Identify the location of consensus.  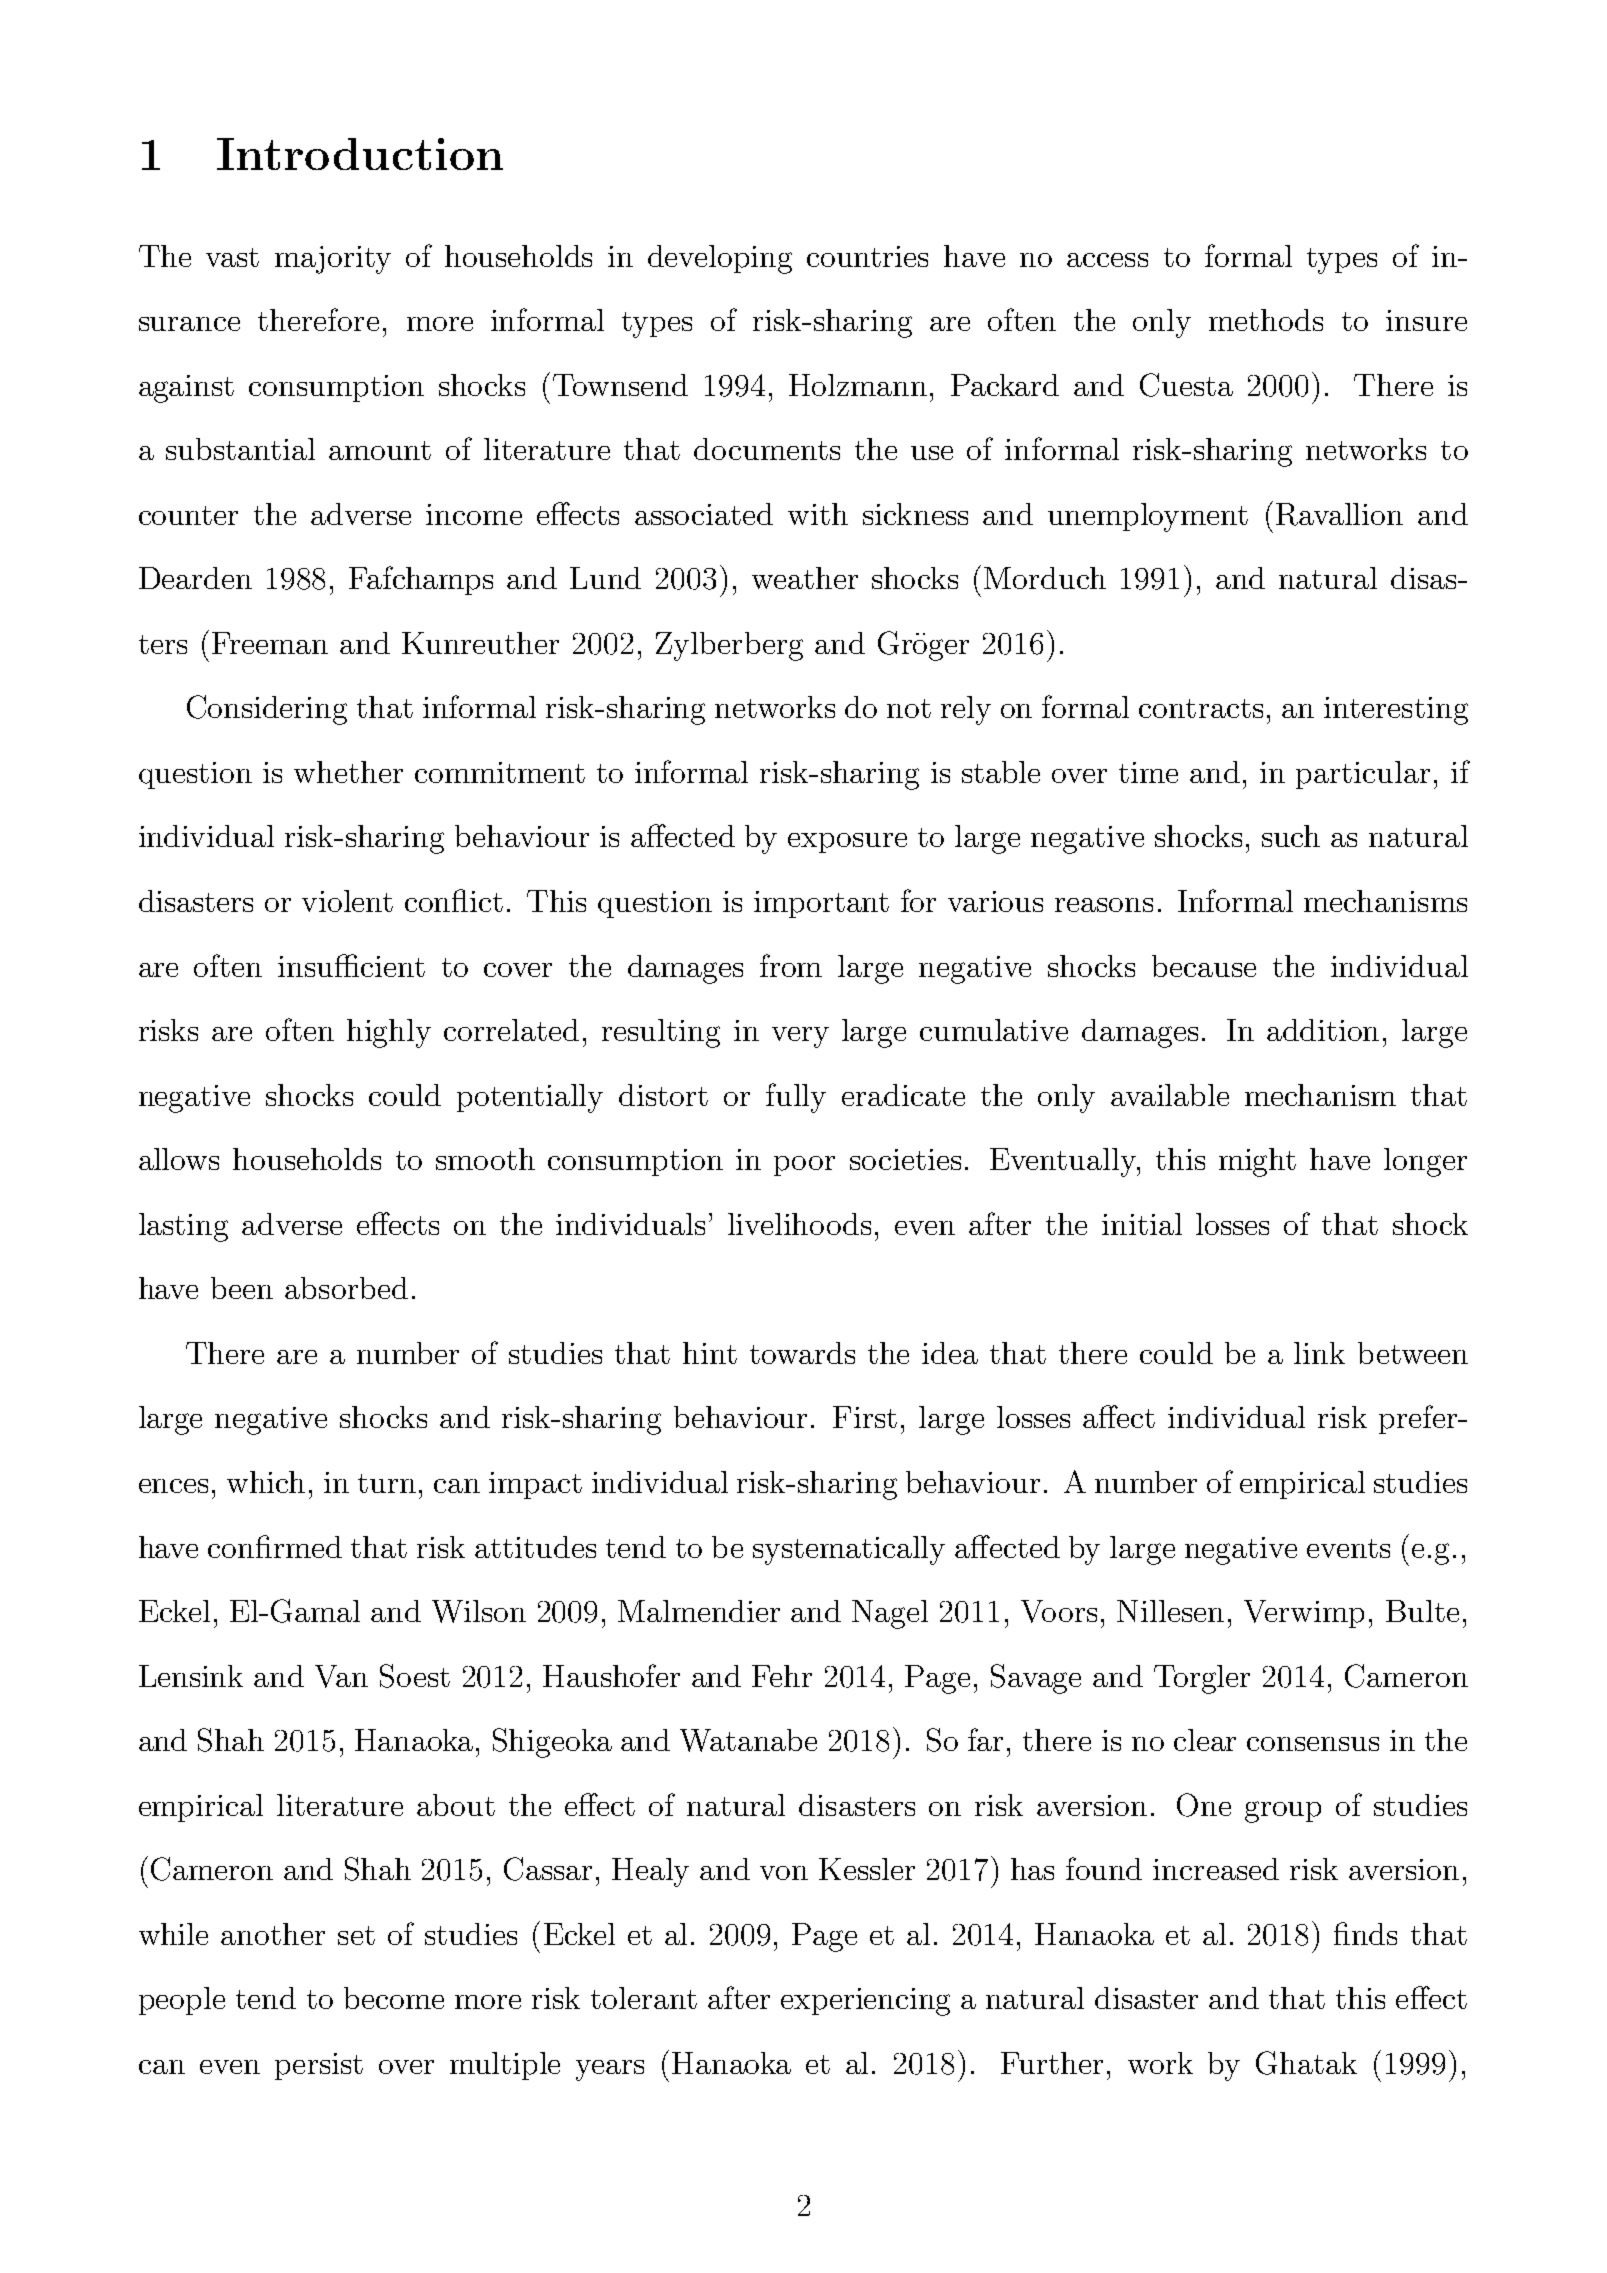
(1313, 1744).
